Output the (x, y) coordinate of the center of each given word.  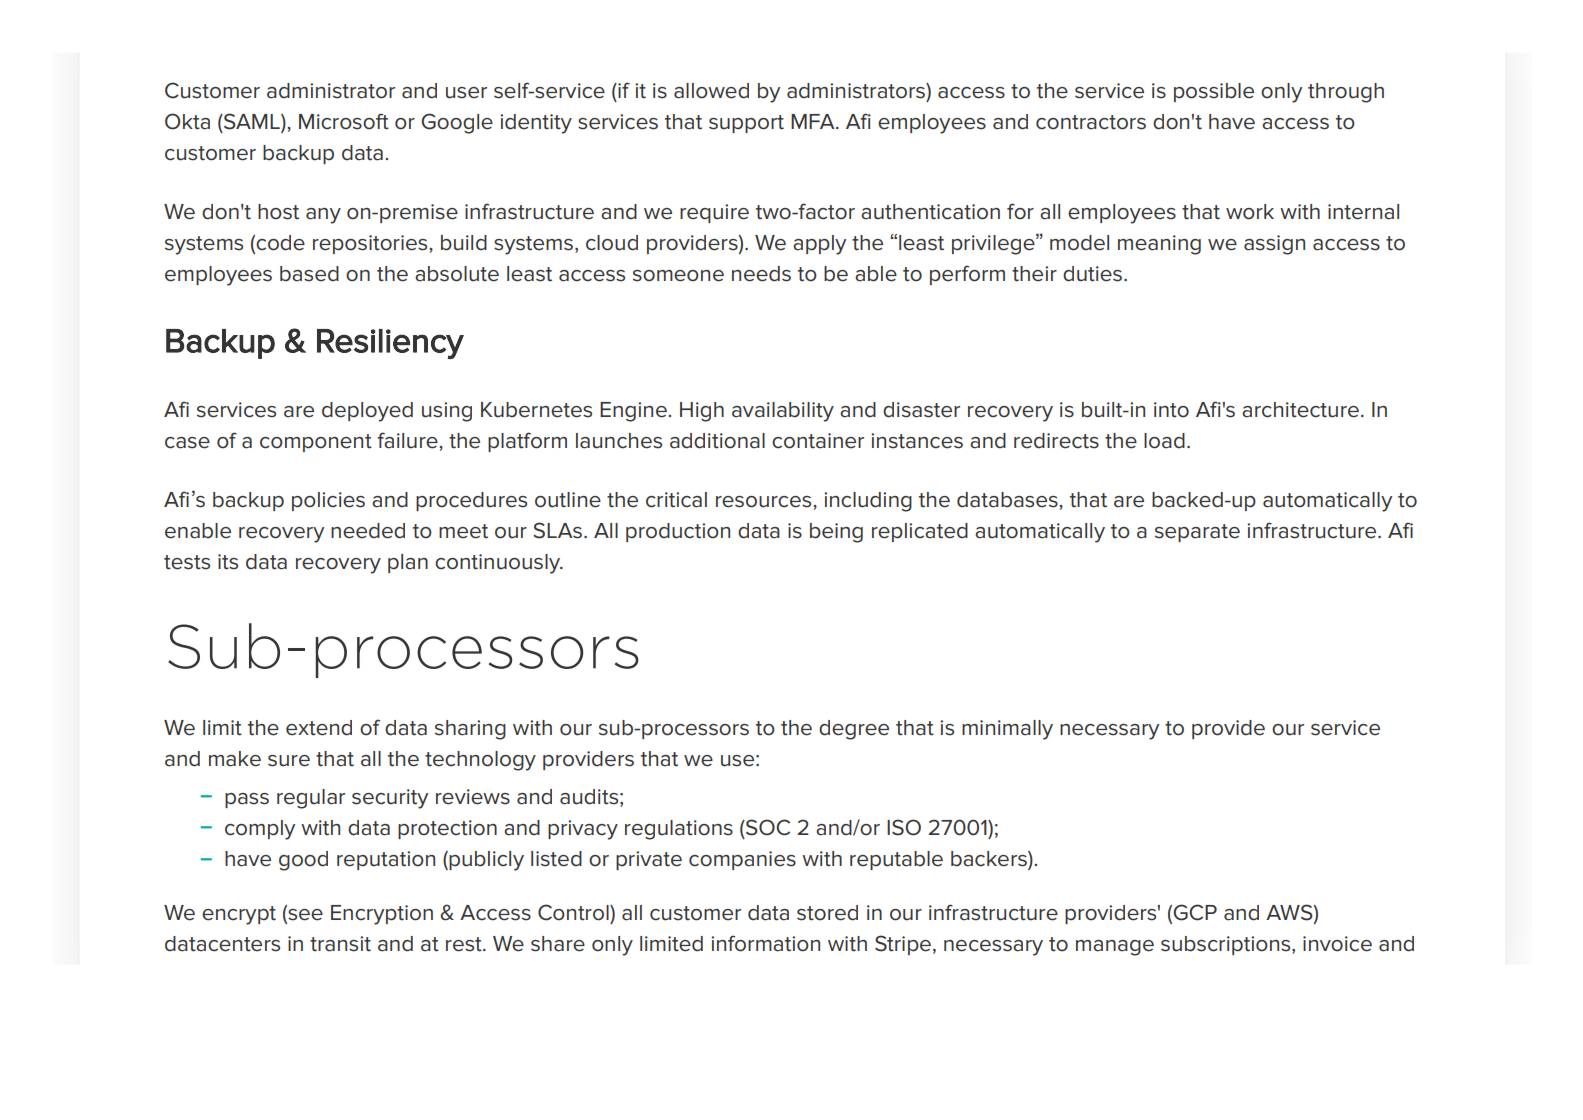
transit (340, 944)
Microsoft (344, 121)
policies (328, 501)
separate (1197, 533)
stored (827, 913)
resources (765, 502)
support (746, 124)
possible (1214, 92)
